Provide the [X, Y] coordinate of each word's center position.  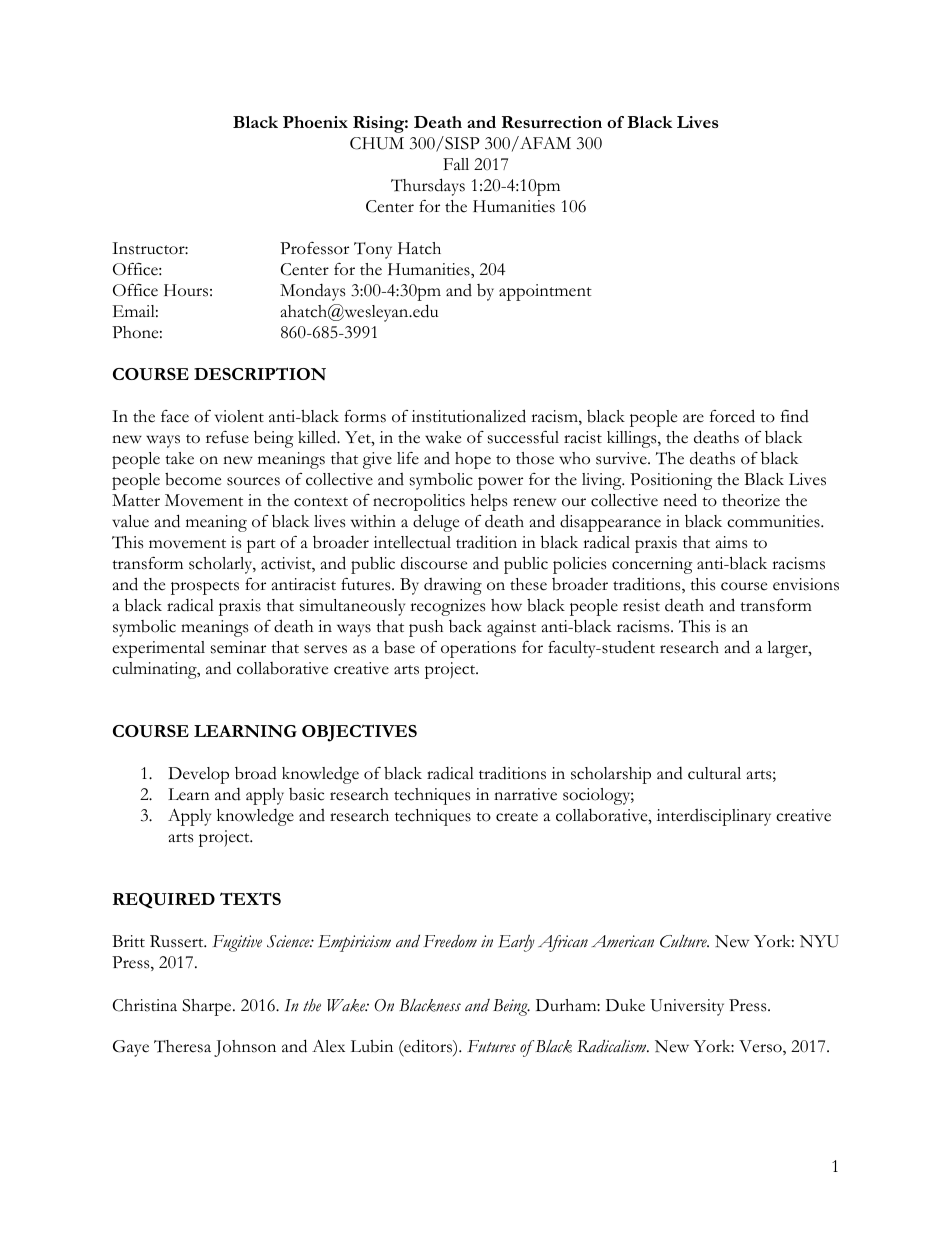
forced [732, 416]
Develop [198, 775]
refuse [227, 437]
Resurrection [552, 122]
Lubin [372, 1046]
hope [473, 460]
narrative [525, 794]
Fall [456, 164]
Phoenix [315, 122]
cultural [714, 773]
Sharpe [208, 1007]
